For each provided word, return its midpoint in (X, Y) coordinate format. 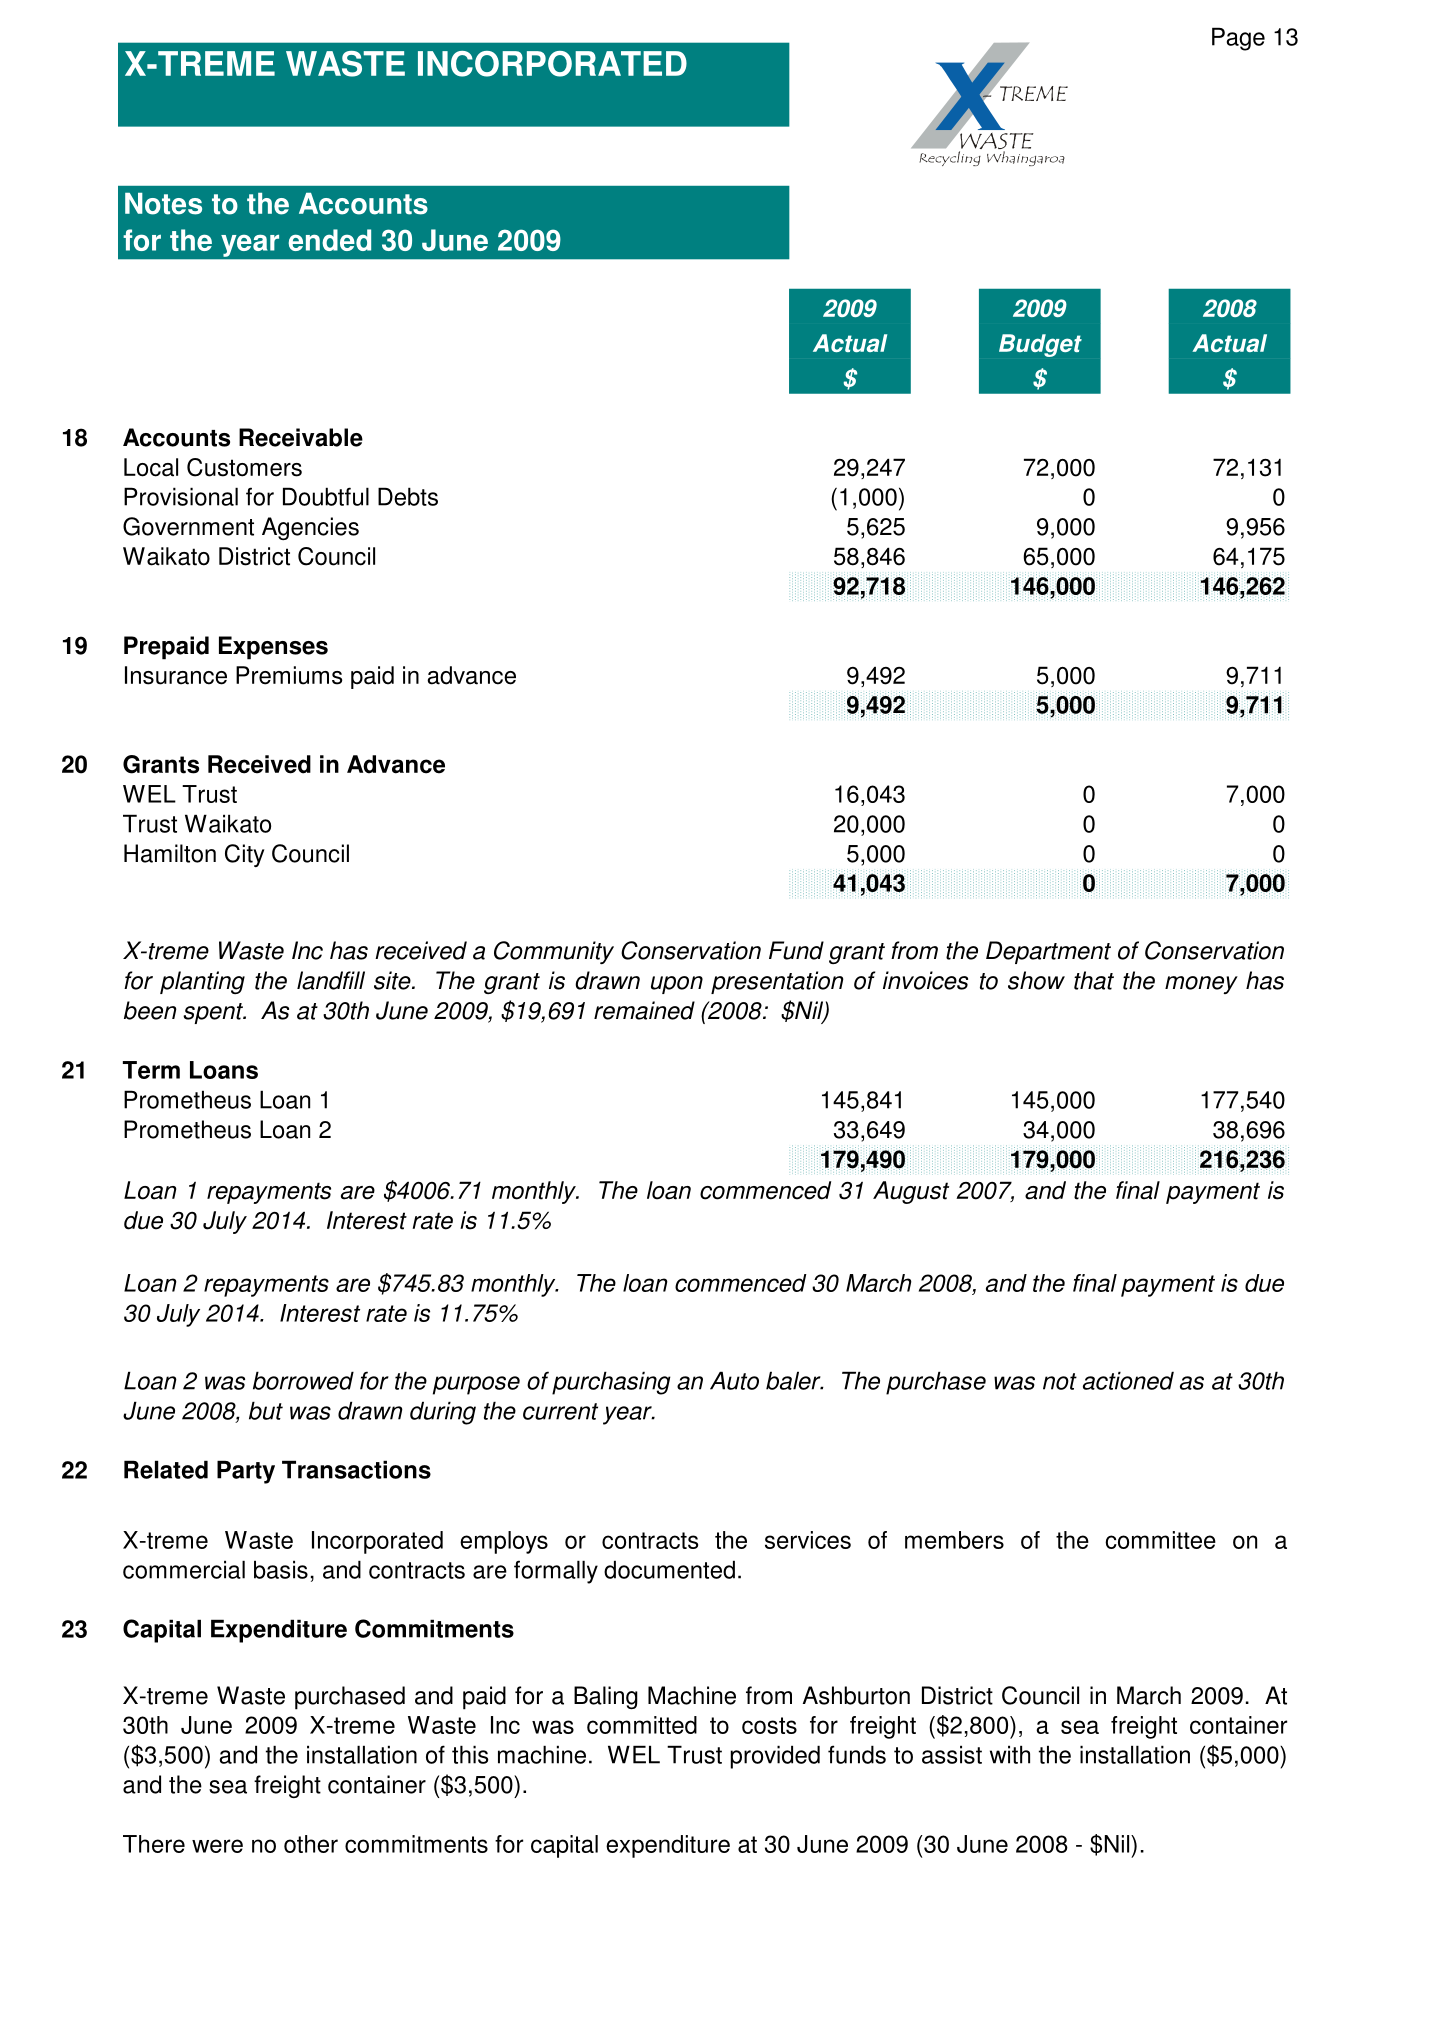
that (1094, 980)
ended (329, 240)
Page (1238, 39)
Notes (163, 204)
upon (677, 985)
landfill (331, 980)
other (311, 1844)
